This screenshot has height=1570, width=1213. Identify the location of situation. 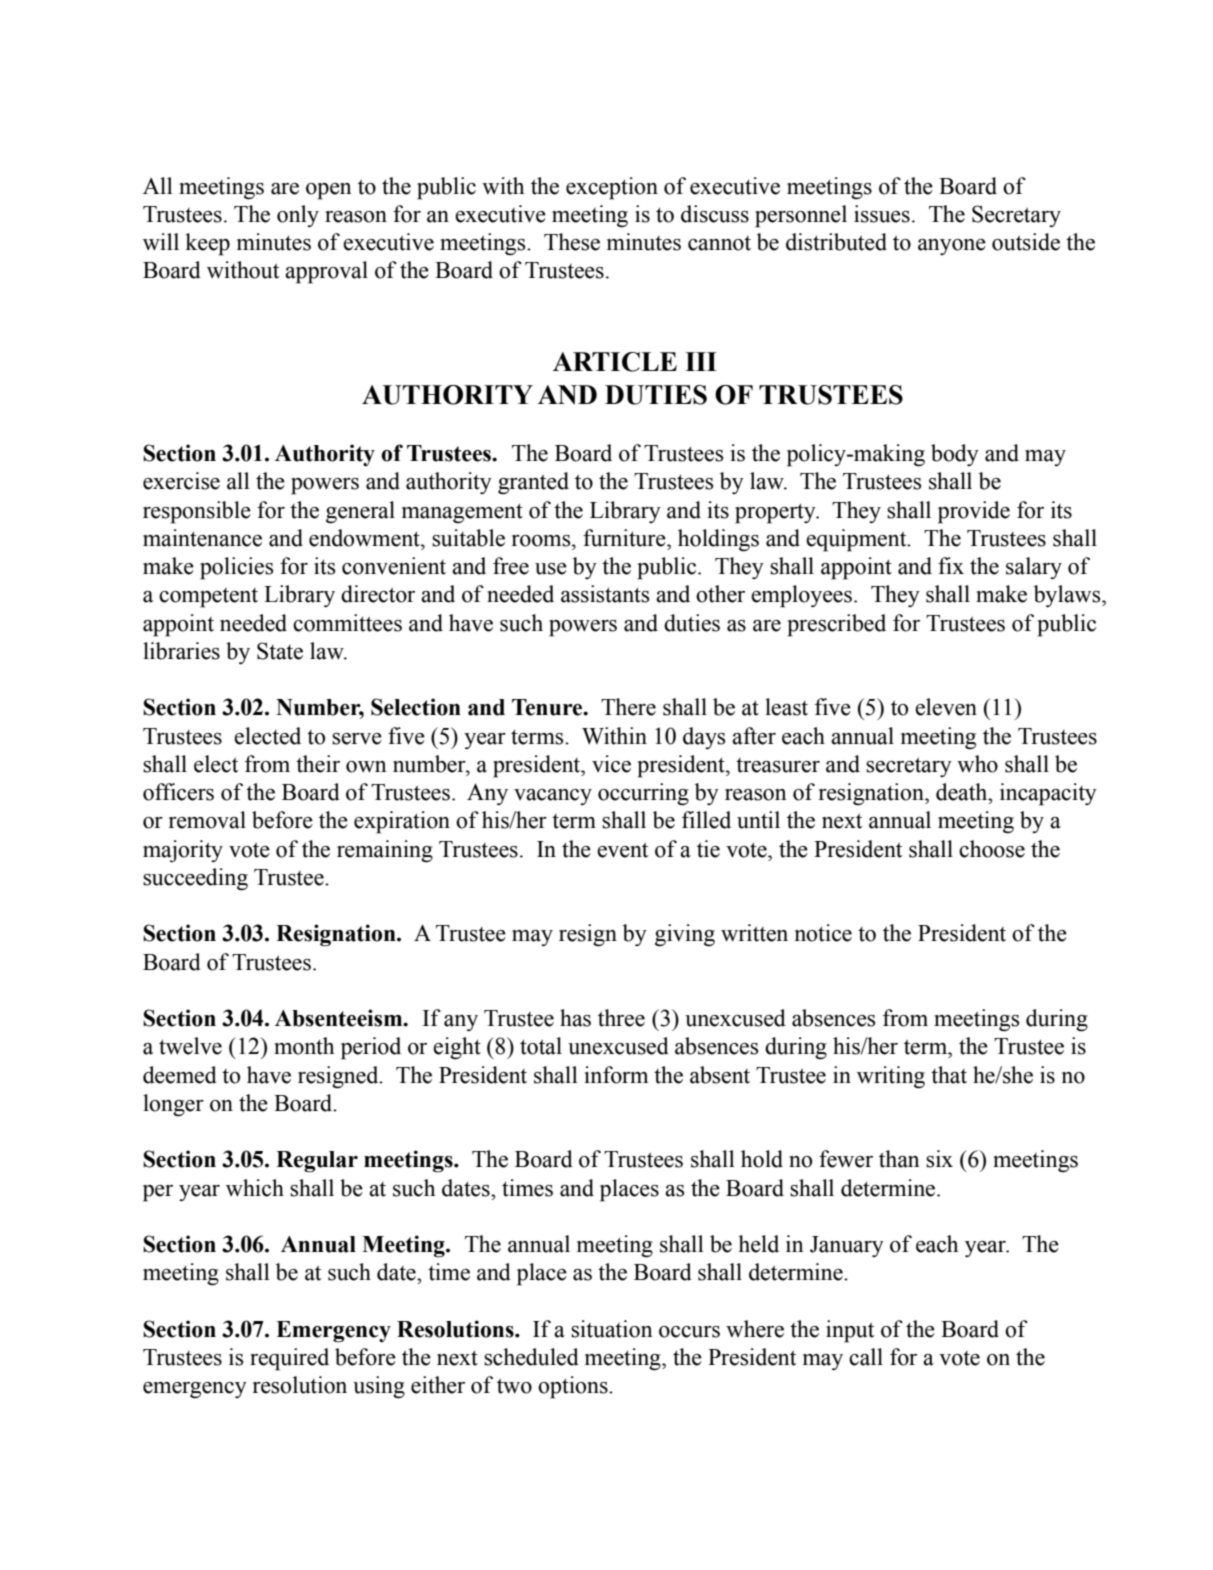
(612, 1329).
